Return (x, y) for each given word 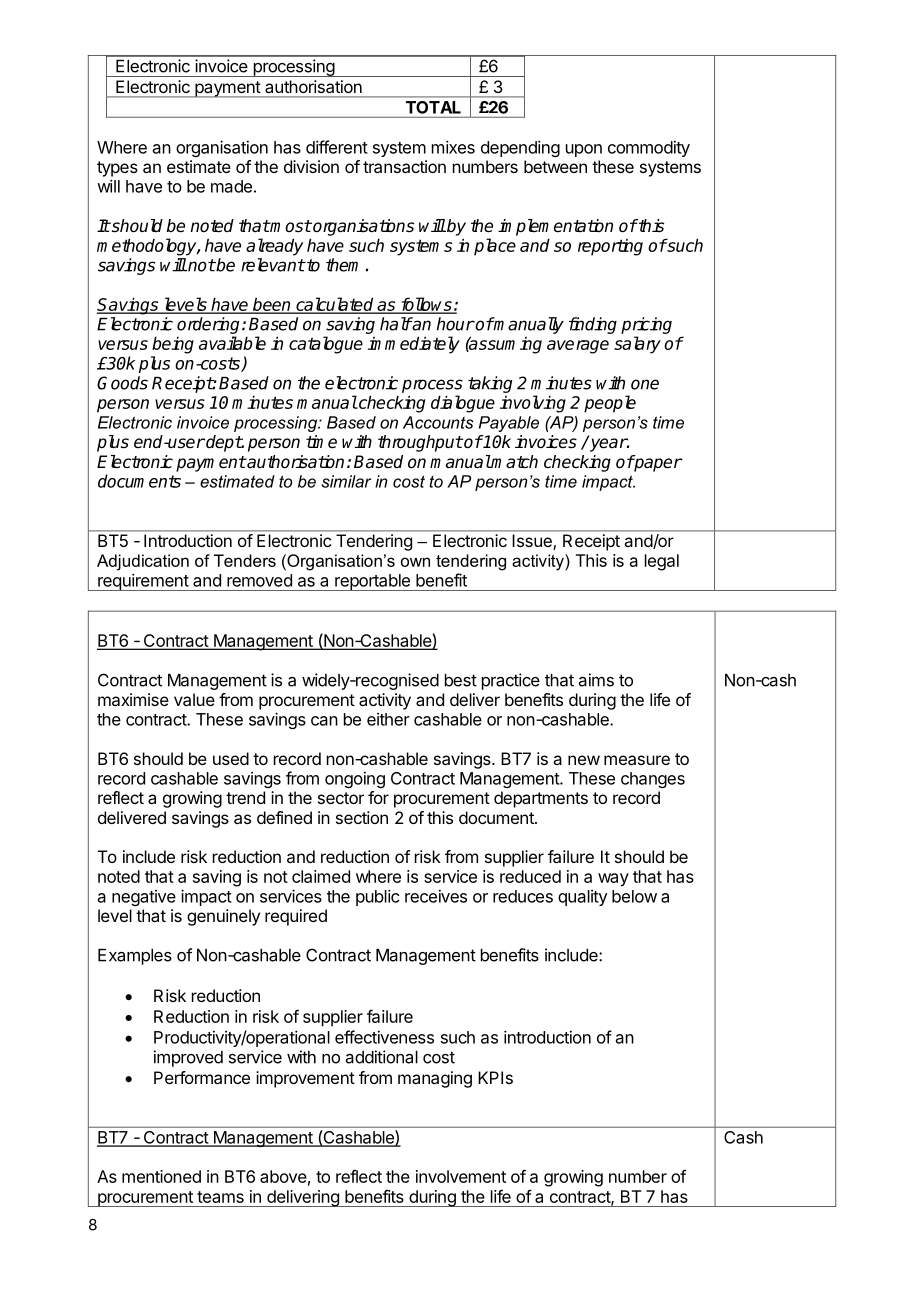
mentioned (161, 1176)
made (231, 186)
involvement (461, 1176)
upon (584, 150)
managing (435, 1079)
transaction (404, 166)
